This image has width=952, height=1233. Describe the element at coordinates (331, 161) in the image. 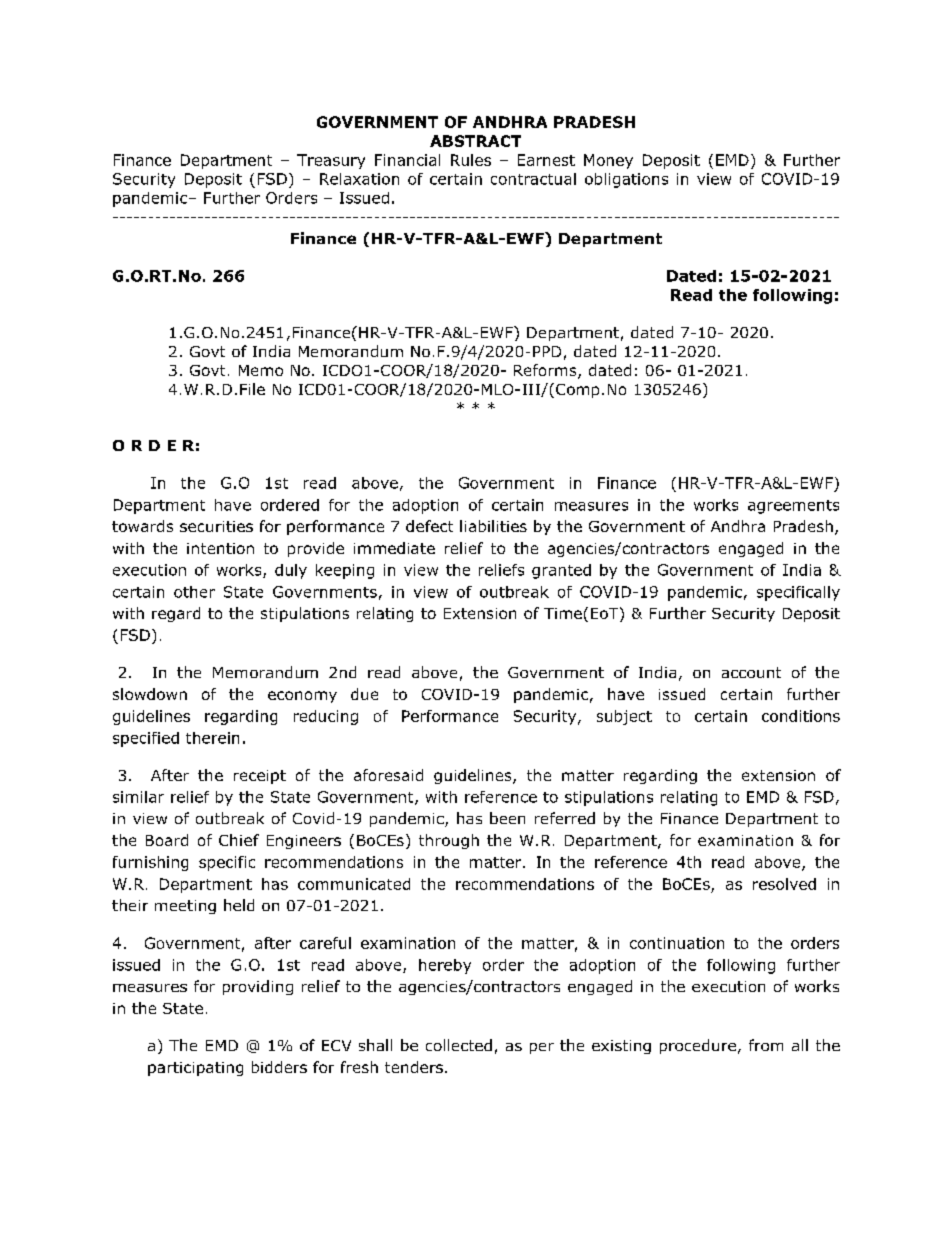

I see `Treasury` at that location.
